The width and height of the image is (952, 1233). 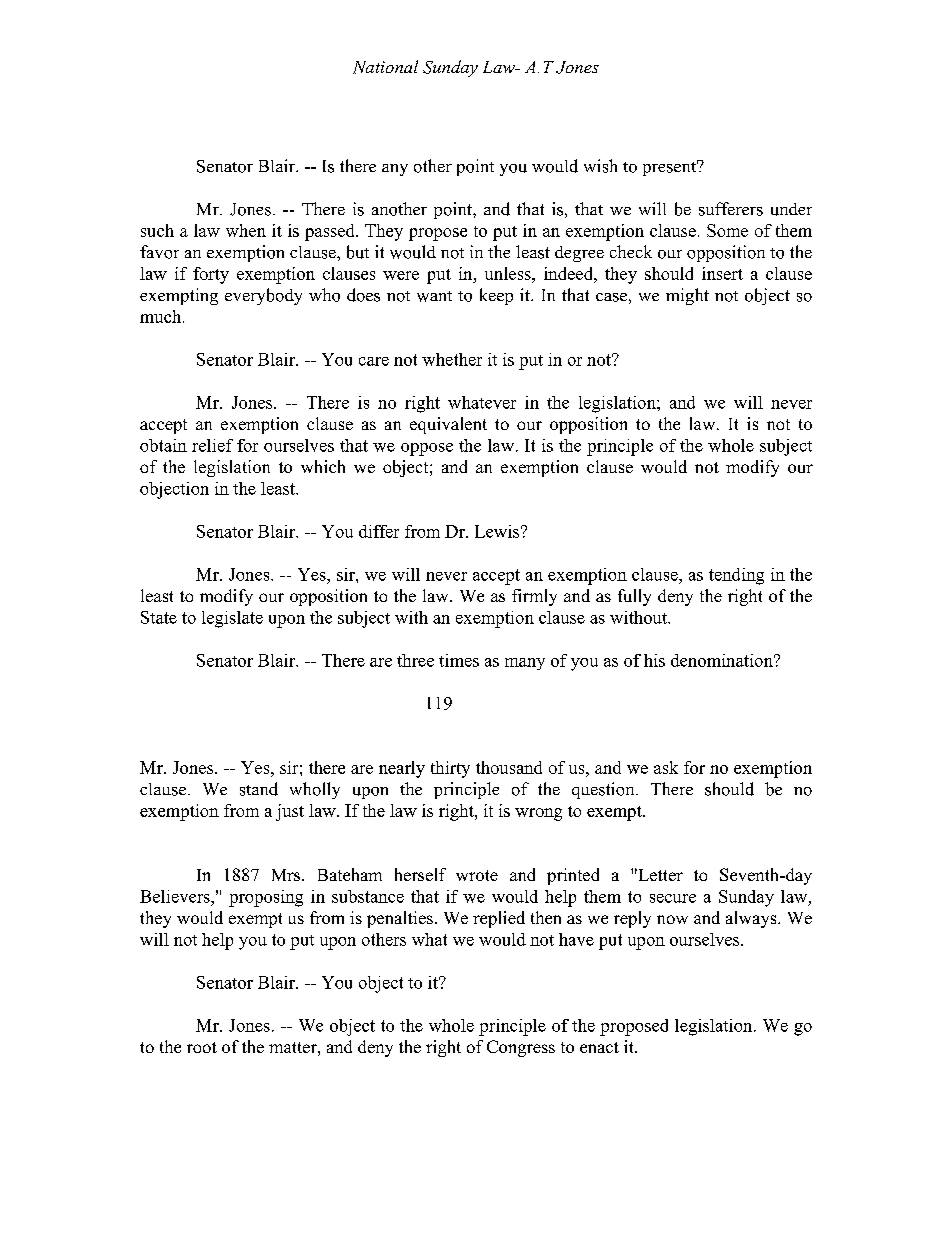 What do you see at coordinates (521, 1048) in the image?
I see `Congress` at bounding box center [521, 1048].
